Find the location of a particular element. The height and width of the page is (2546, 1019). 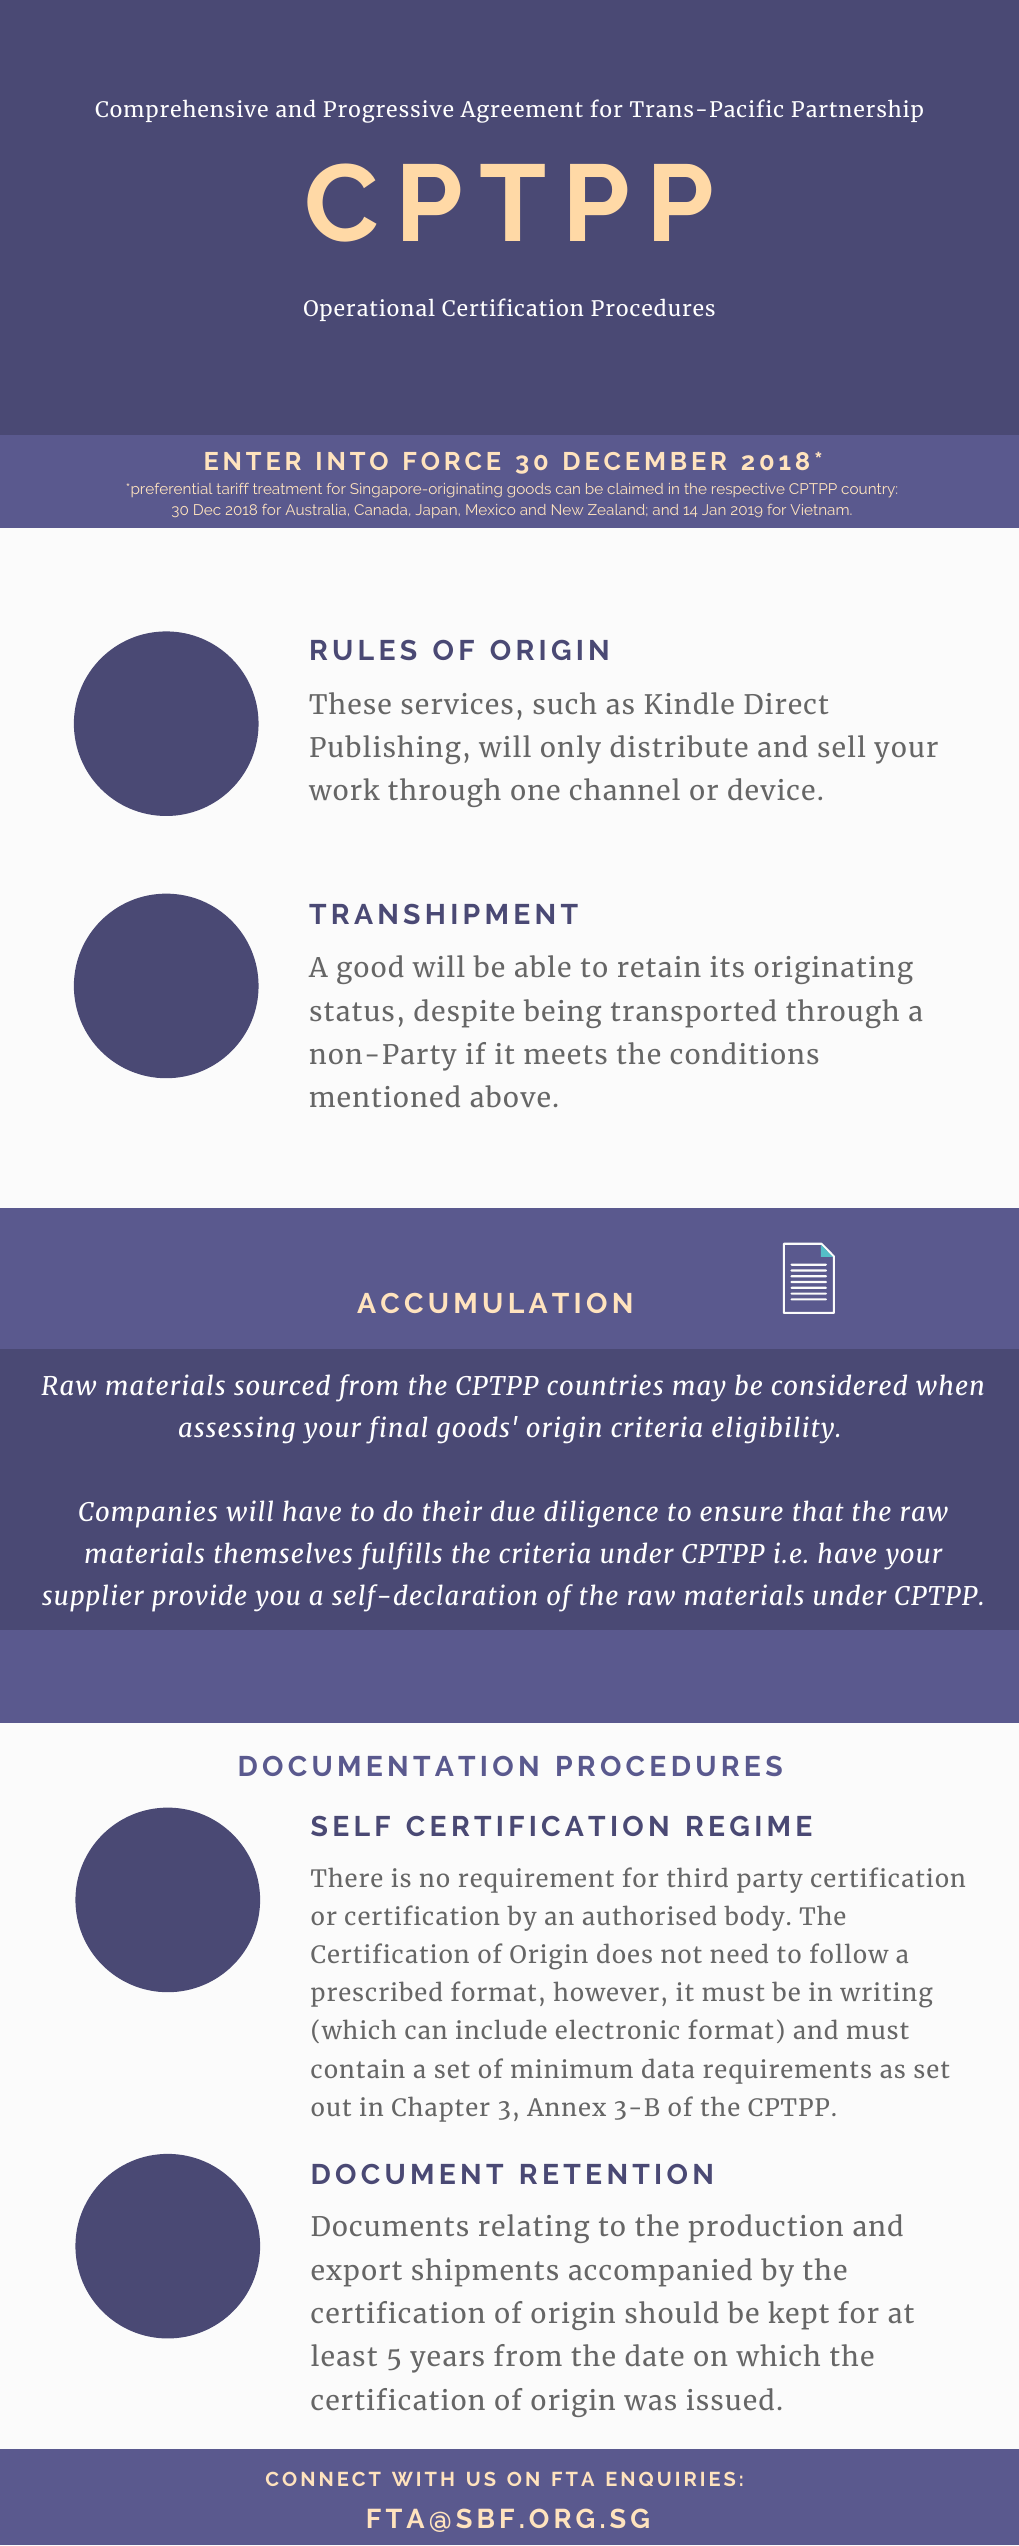

CONNECT is located at coordinates (323, 2479).
